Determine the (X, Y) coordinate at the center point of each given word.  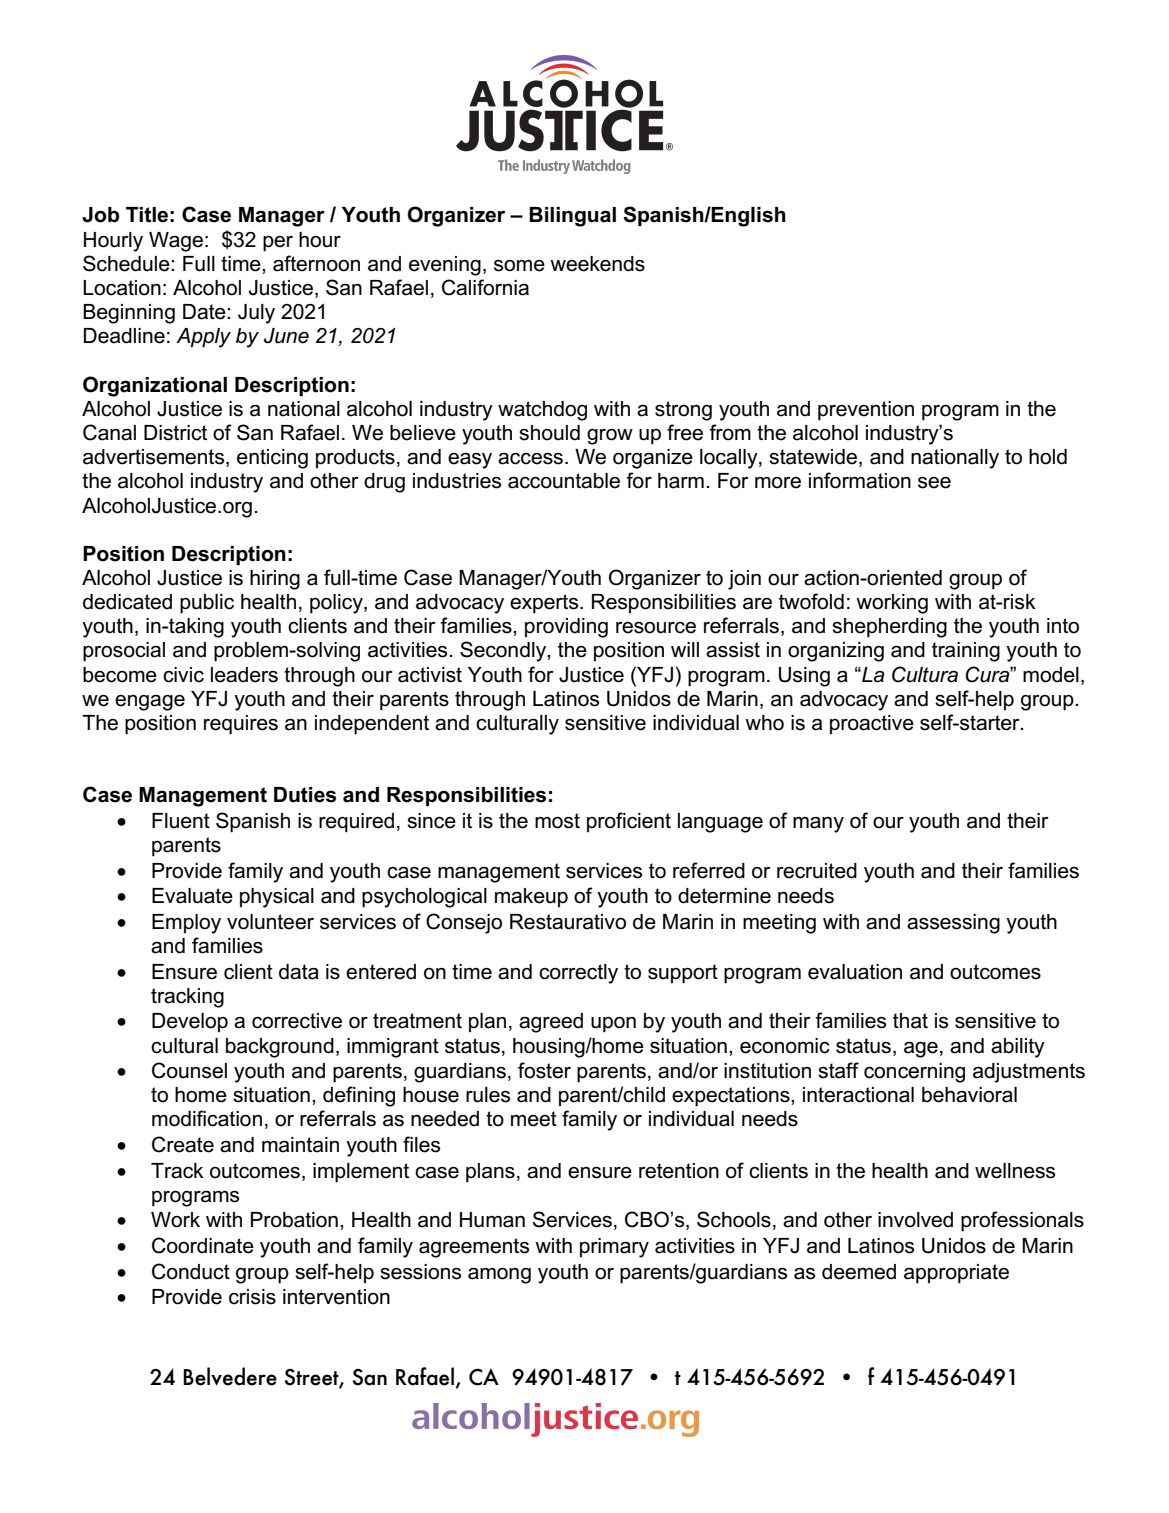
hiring (275, 580)
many (818, 825)
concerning (914, 1073)
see (934, 483)
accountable (564, 481)
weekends (597, 264)
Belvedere (230, 1376)
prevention (866, 411)
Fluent (181, 821)
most (557, 821)
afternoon (316, 263)
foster (544, 1070)
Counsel (189, 1070)
